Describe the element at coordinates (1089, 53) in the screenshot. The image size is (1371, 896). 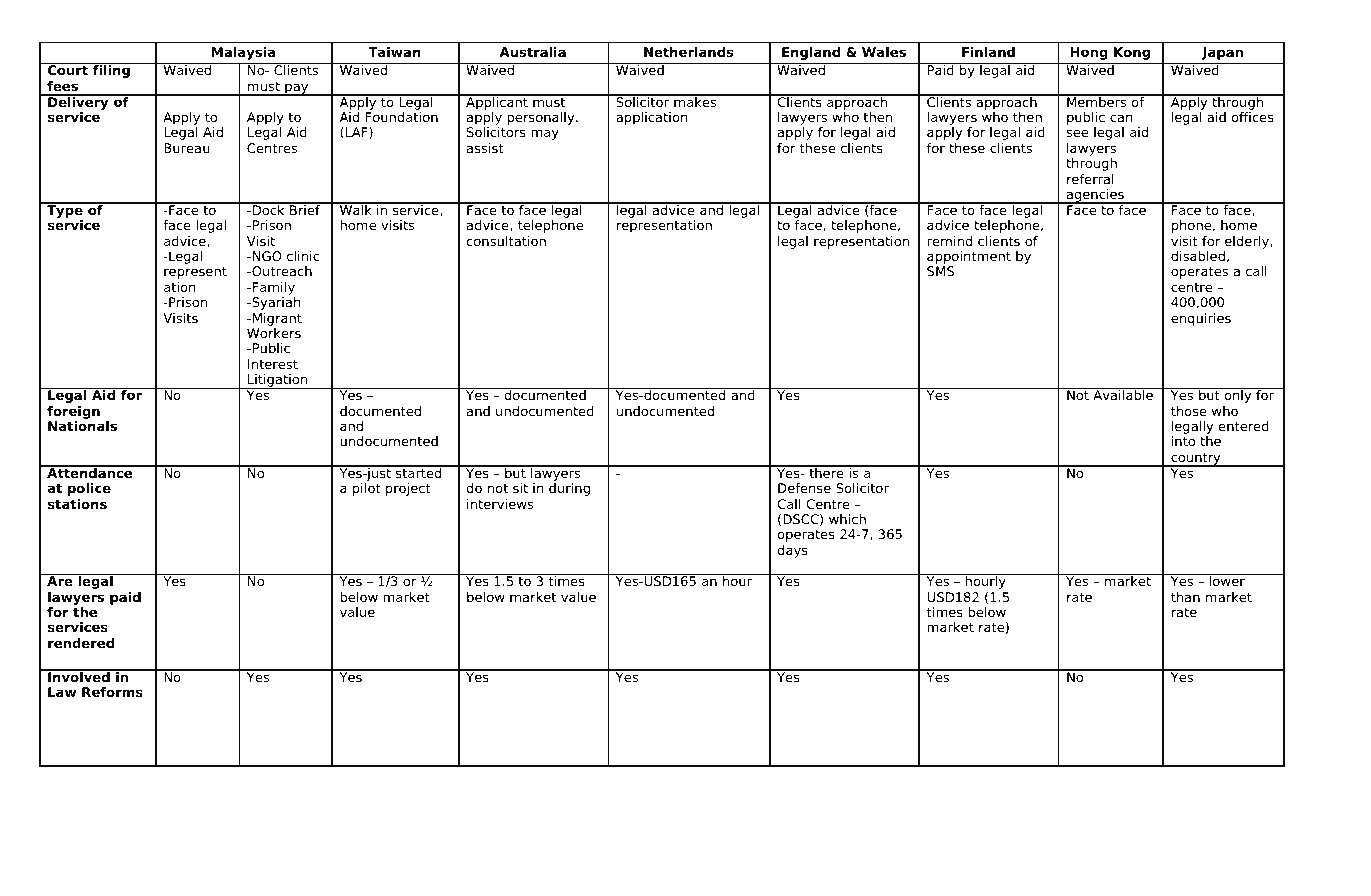
I see `Hong` at that location.
